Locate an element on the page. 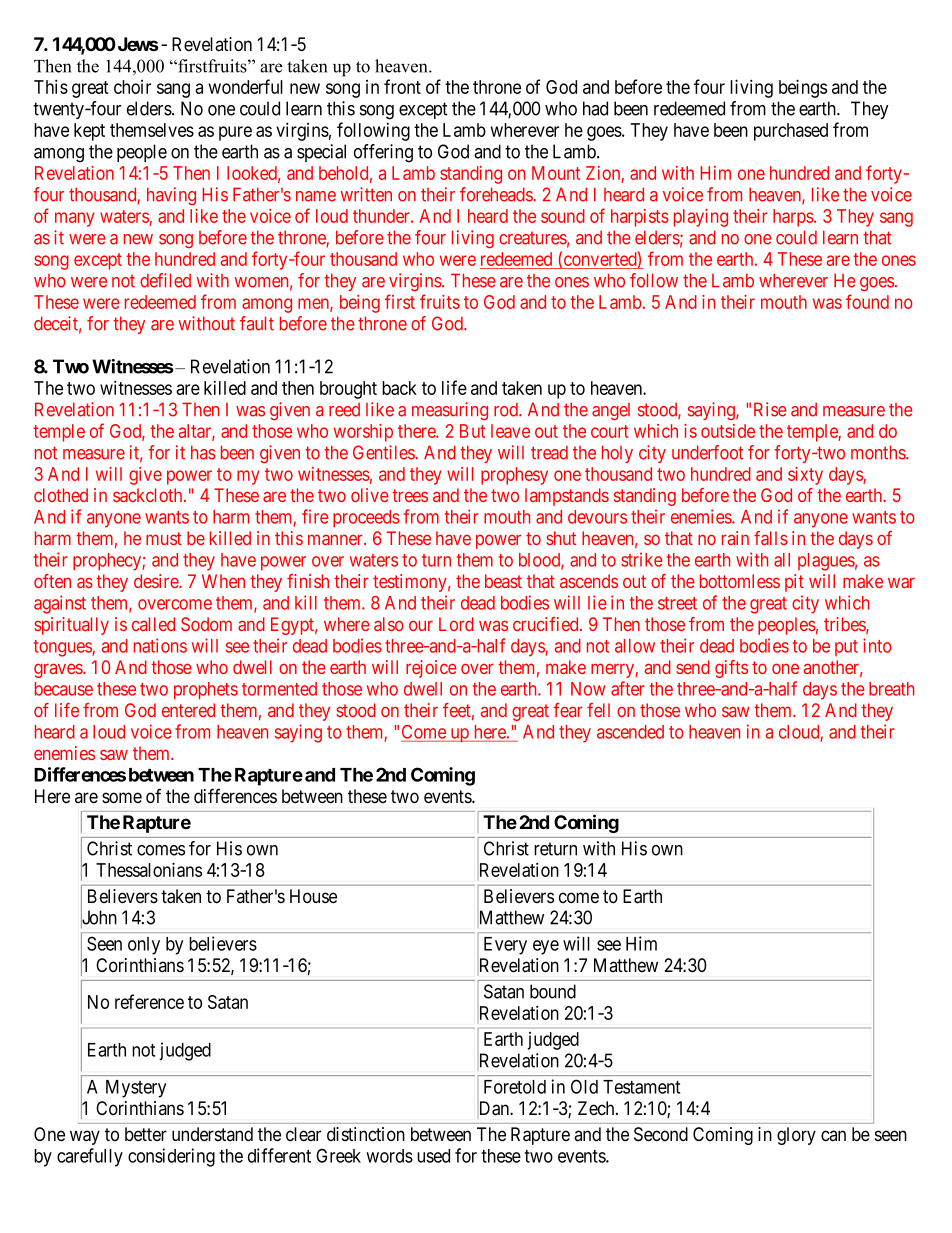  breath is located at coordinates (891, 689).
